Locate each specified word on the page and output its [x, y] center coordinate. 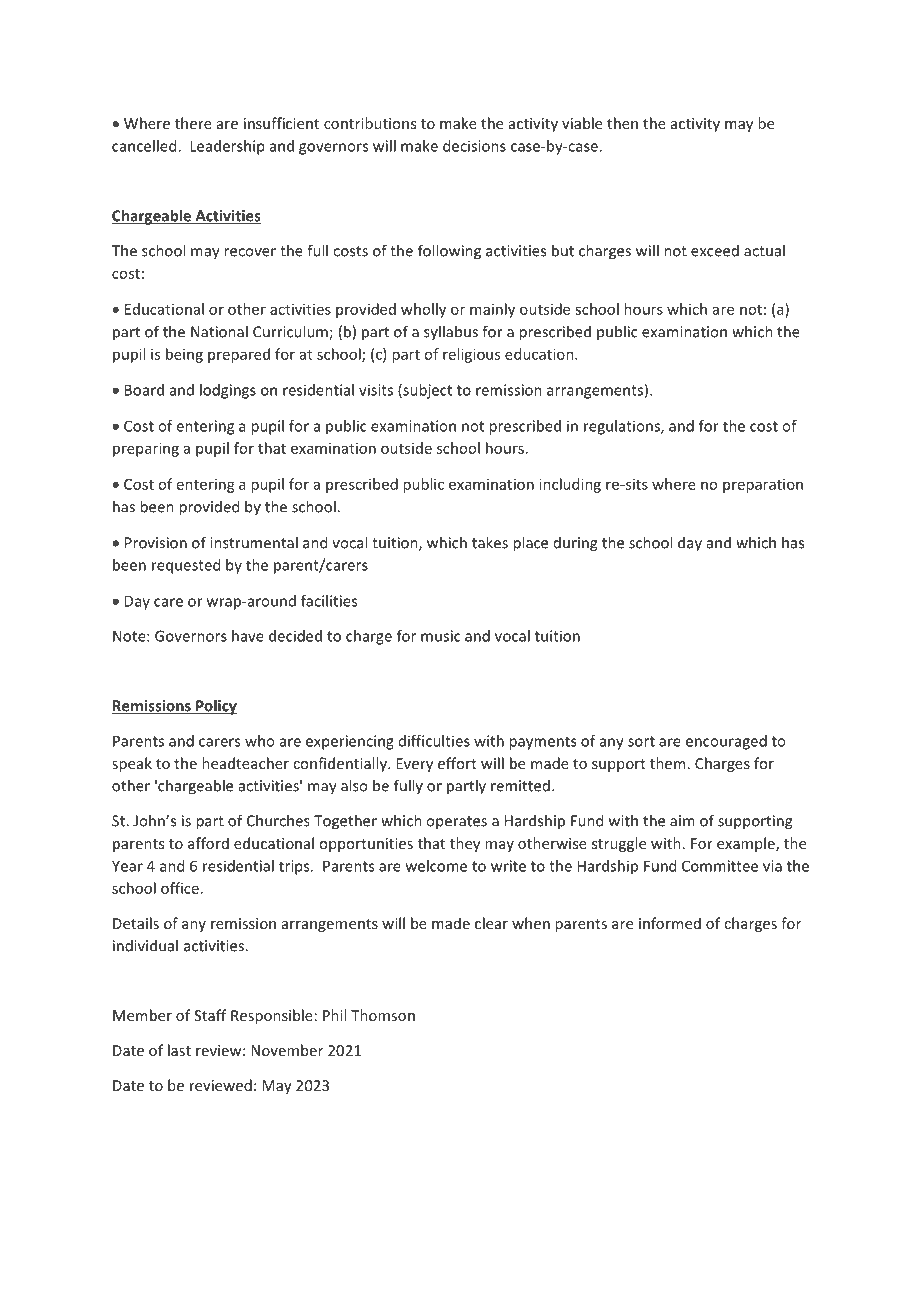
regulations [623, 427]
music [441, 636]
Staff [210, 1015]
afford [208, 843]
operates [456, 823]
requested [186, 566]
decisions [474, 146]
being [184, 355]
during [575, 544]
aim [682, 821]
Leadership [227, 147]
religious [471, 355]
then [622, 123]
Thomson [383, 1015]
